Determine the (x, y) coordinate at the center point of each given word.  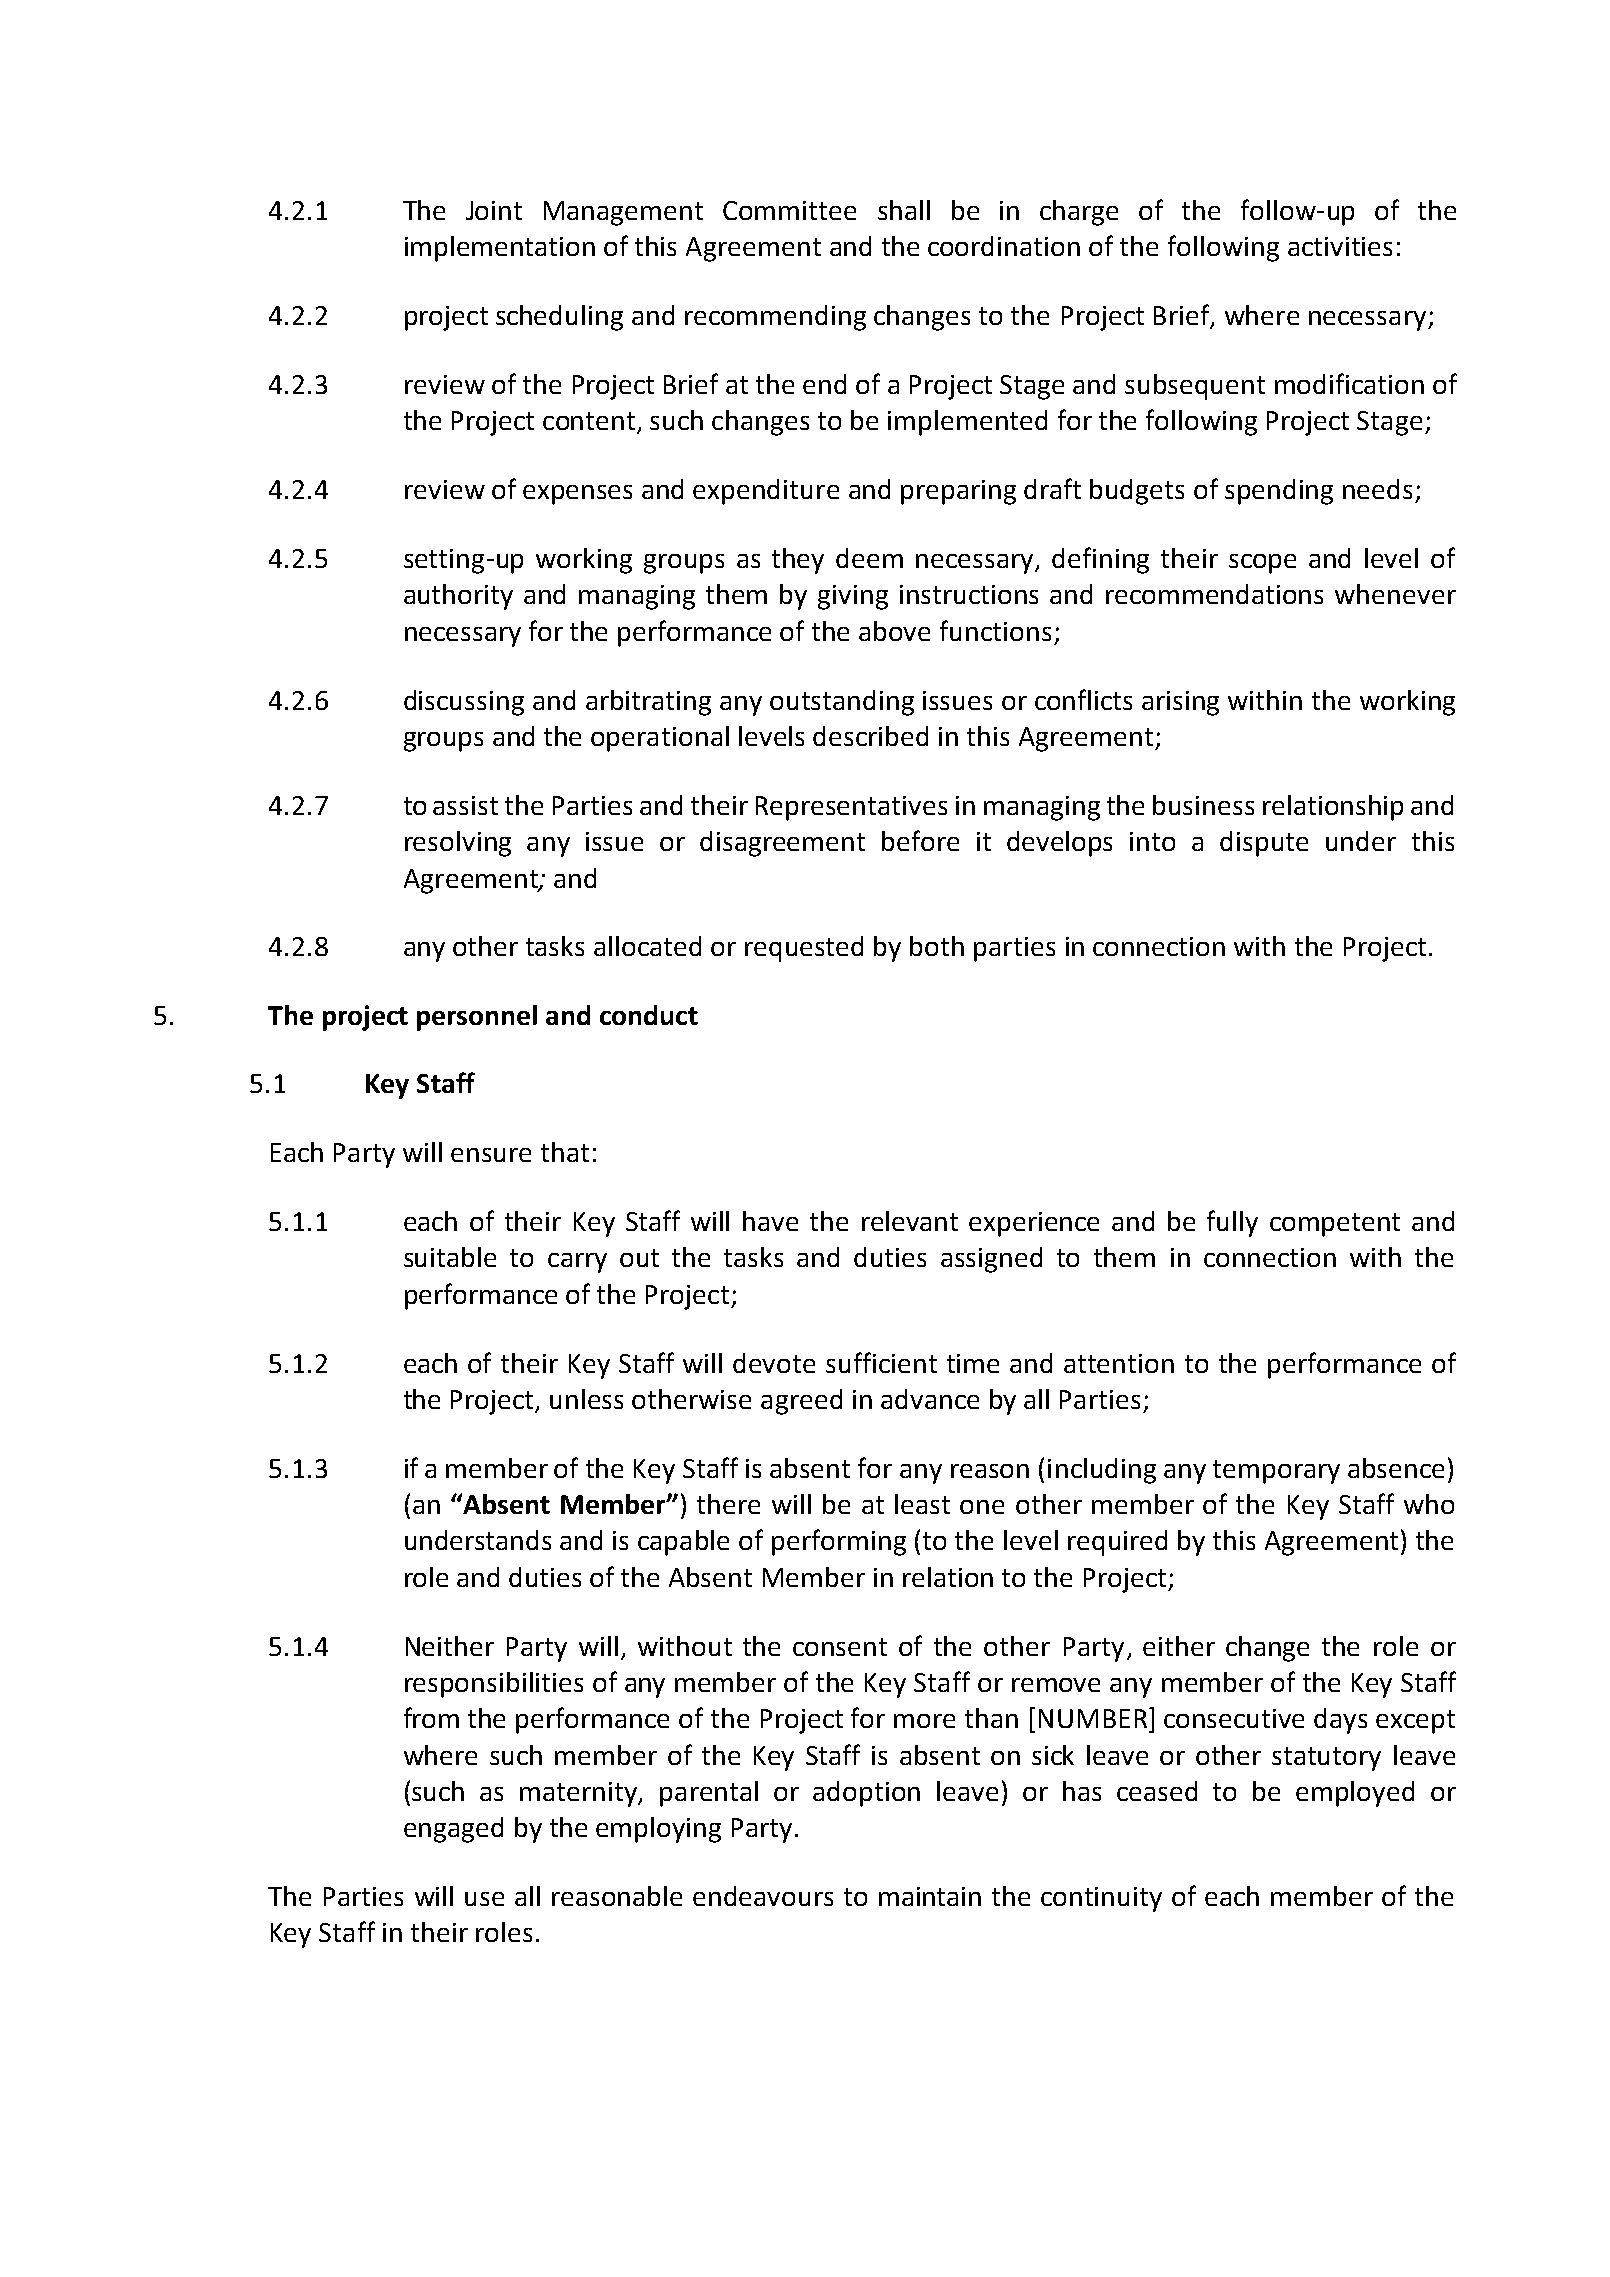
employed (1355, 1794)
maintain (930, 1896)
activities (1340, 246)
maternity (580, 1794)
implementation (500, 249)
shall (904, 210)
